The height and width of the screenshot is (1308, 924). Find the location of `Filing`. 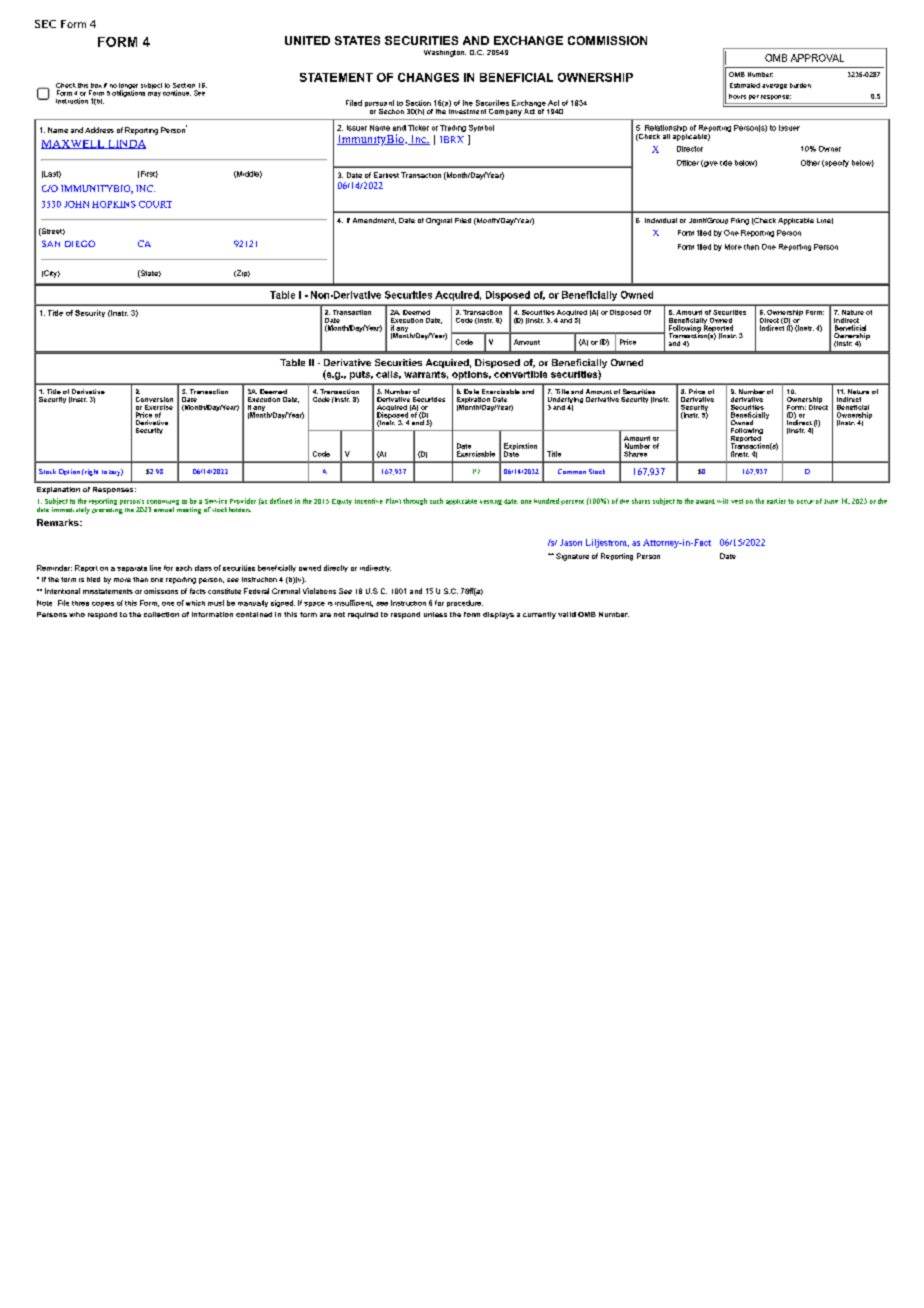

Filing is located at coordinates (740, 221).
